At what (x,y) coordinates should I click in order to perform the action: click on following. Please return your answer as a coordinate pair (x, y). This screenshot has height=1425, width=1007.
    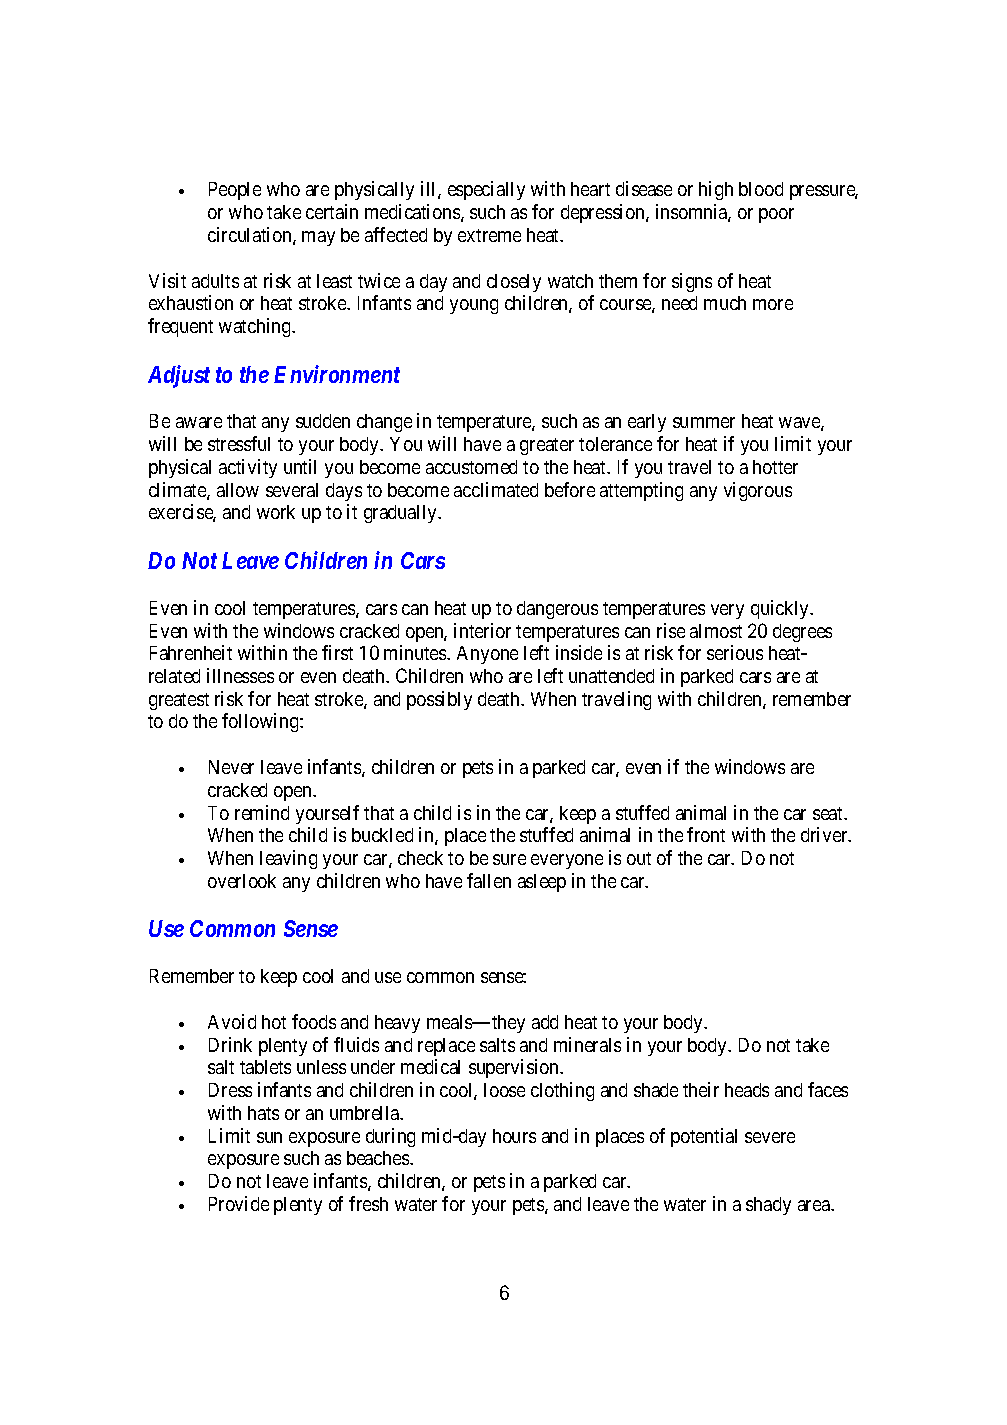
    Looking at the image, I should click on (261, 722).
